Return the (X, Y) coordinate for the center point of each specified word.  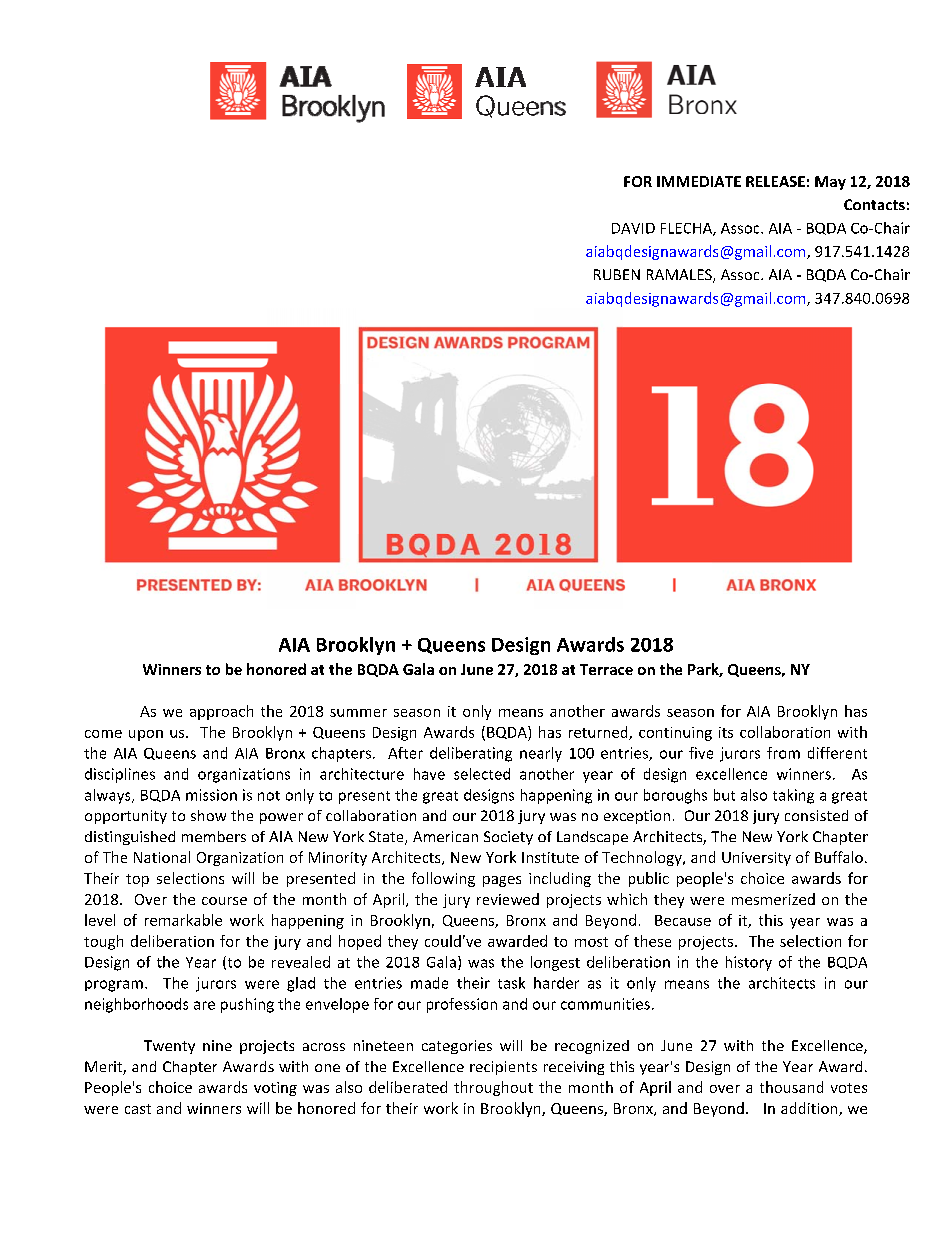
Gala (418, 669)
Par (699, 669)
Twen (163, 1045)
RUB (607, 274)
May (830, 183)
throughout (493, 1088)
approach (221, 712)
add (793, 1108)
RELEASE (775, 181)
